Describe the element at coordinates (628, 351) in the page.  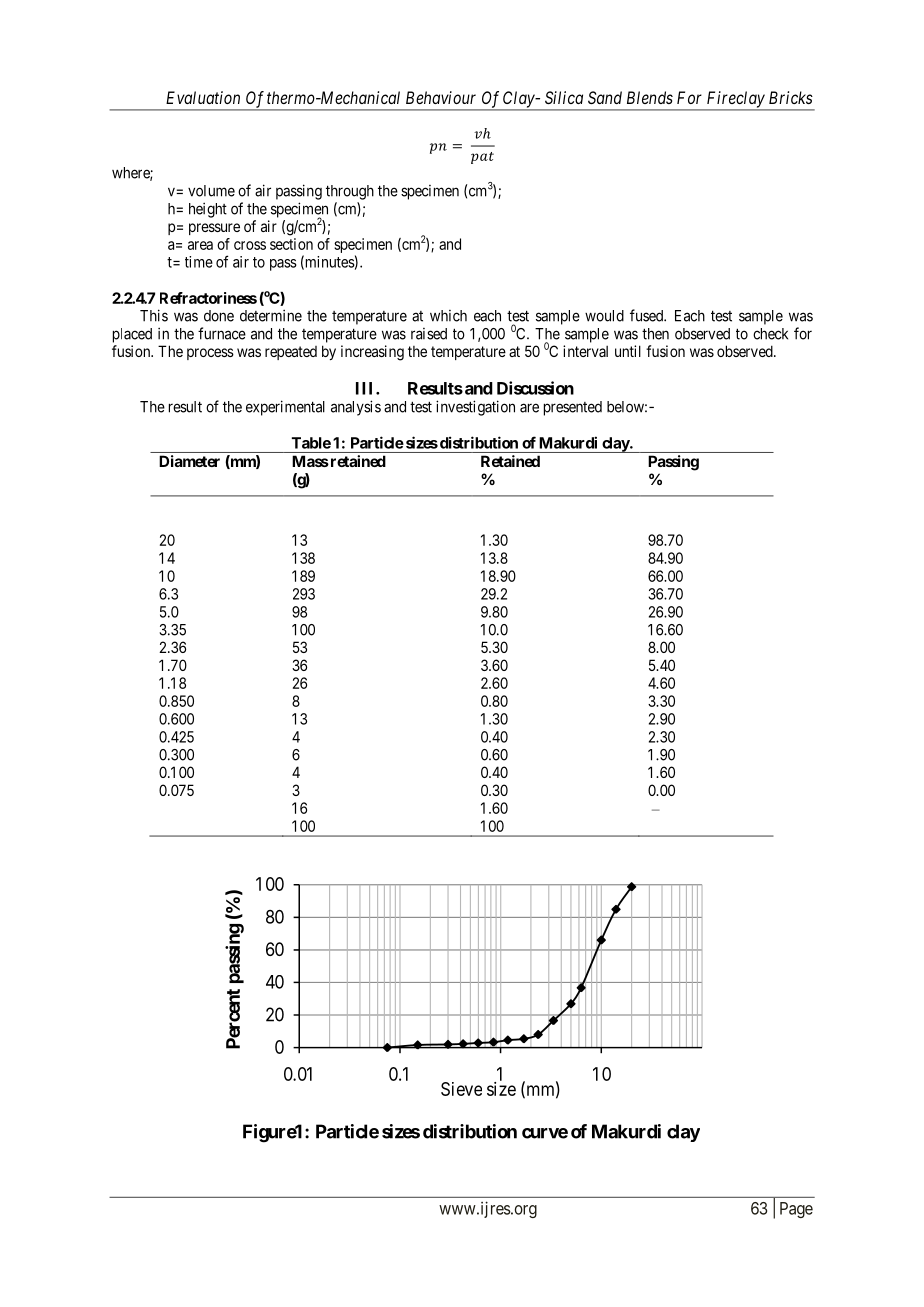
I see `until` at that location.
